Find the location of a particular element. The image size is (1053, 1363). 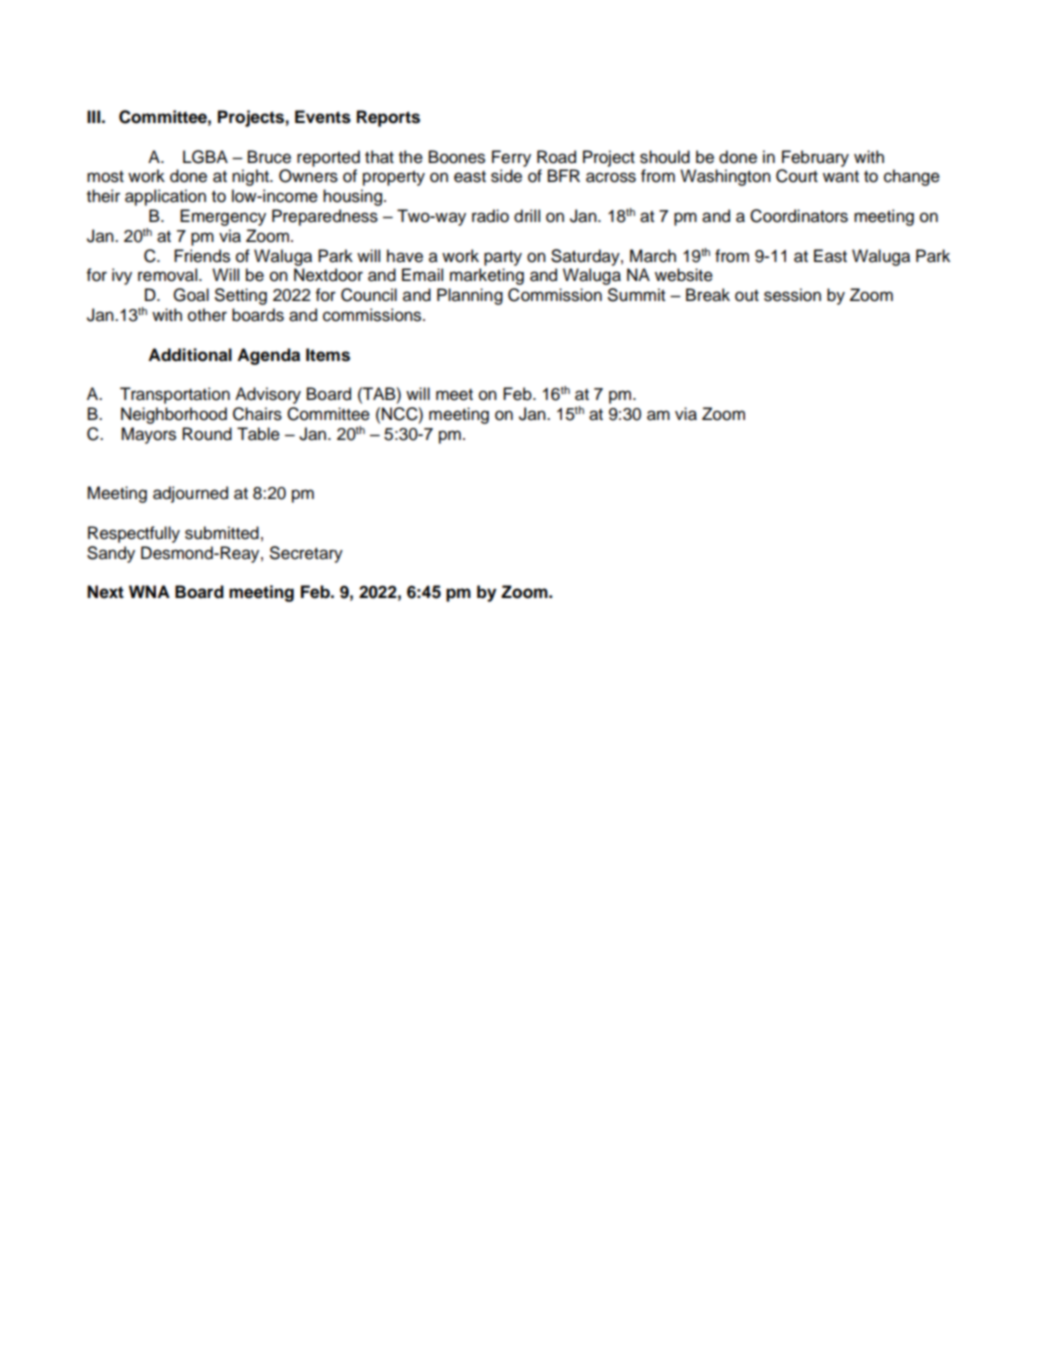

party is located at coordinates (503, 258).
